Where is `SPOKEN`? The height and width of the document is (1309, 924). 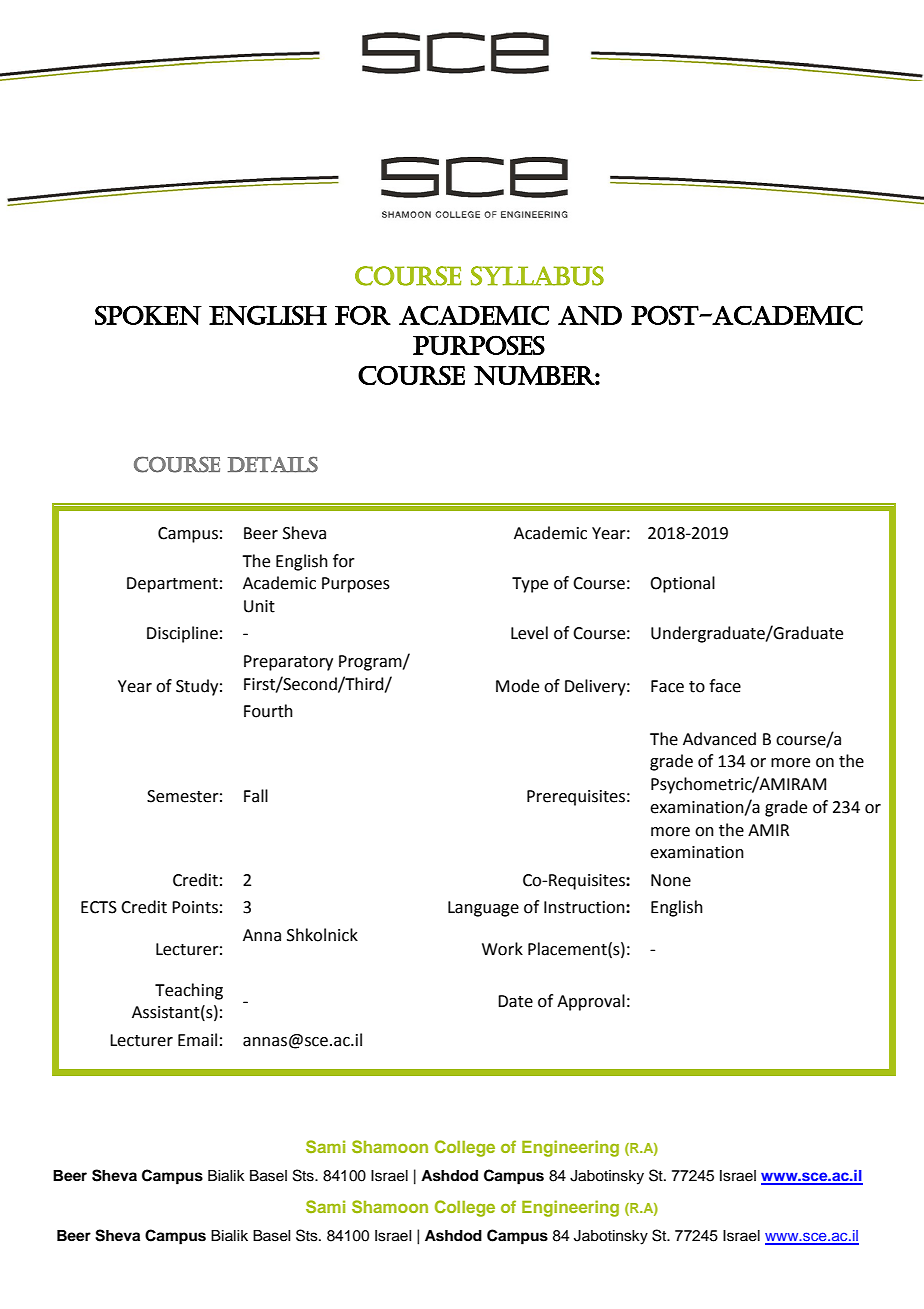
SPOKEN is located at coordinates (148, 315).
